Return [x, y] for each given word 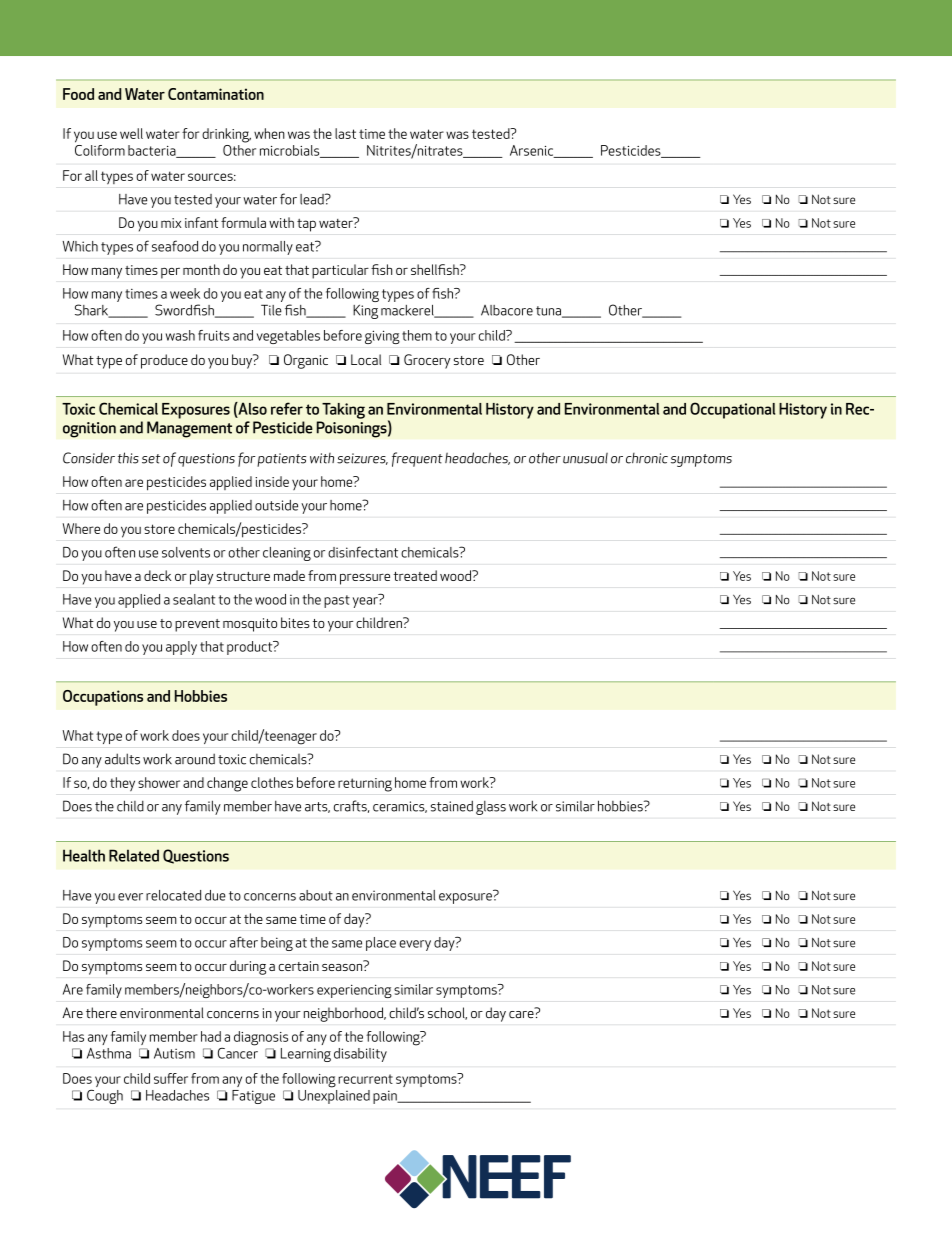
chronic [647, 458]
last [345, 133]
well [131, 133]
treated [415, 575]
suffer [171, 1078]
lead [313, 199]
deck [157, 575]
